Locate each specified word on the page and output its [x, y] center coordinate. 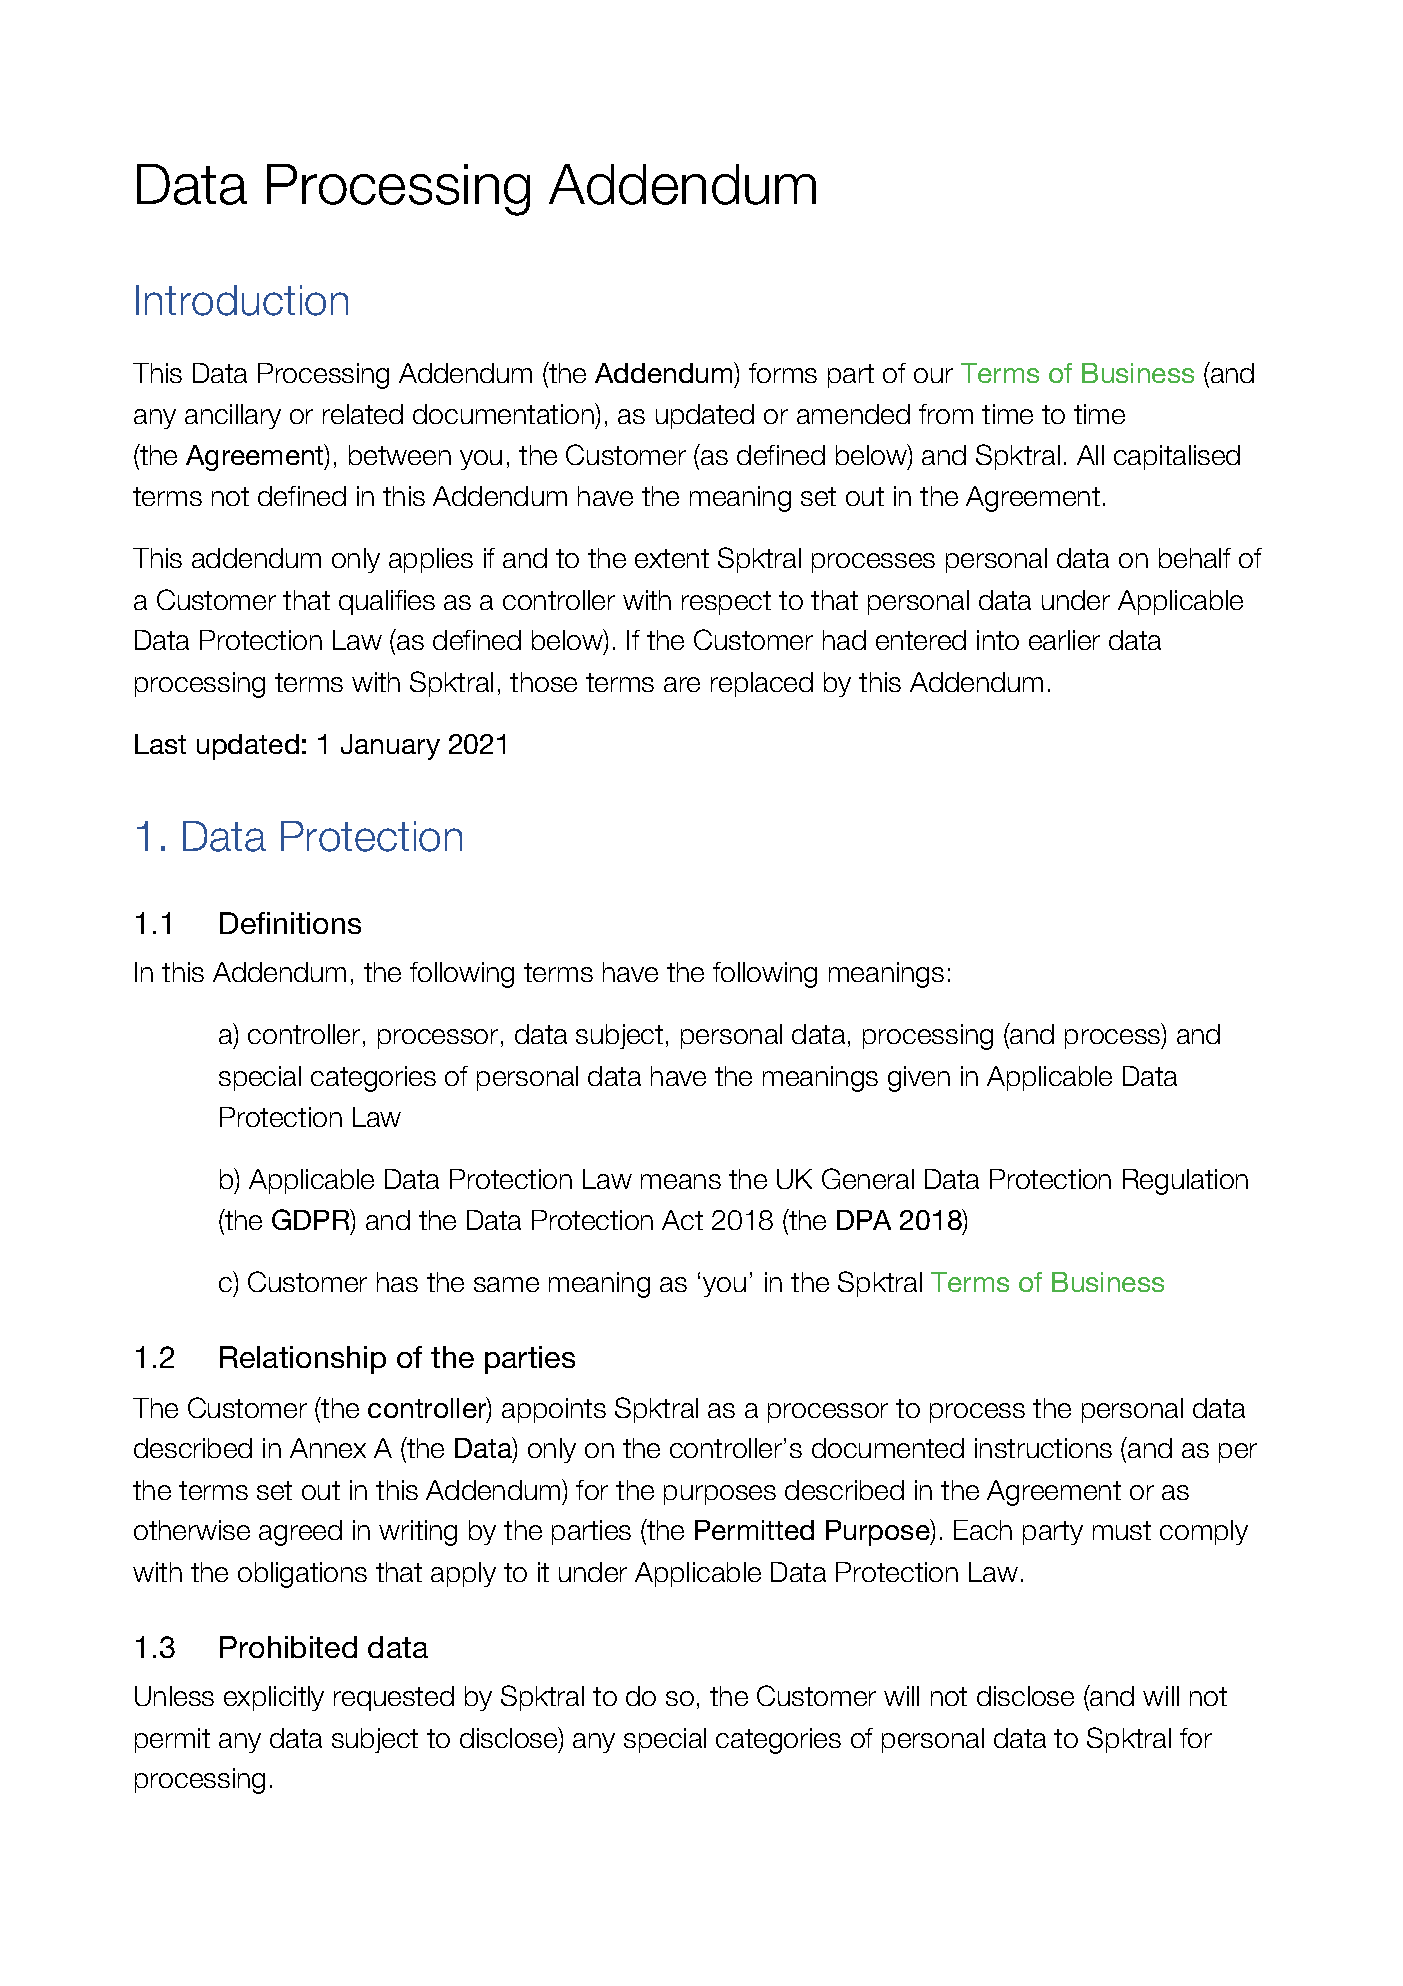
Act [682, 1220]
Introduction [242, 300]
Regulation [1185, 1182]
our [933, 375]
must [1122, 1530]
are [682, 684]
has [397, 1282]
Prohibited [288, 1647]
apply [463, 1574]
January [390, 747]
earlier [1064, 640]
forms [783, 373]
